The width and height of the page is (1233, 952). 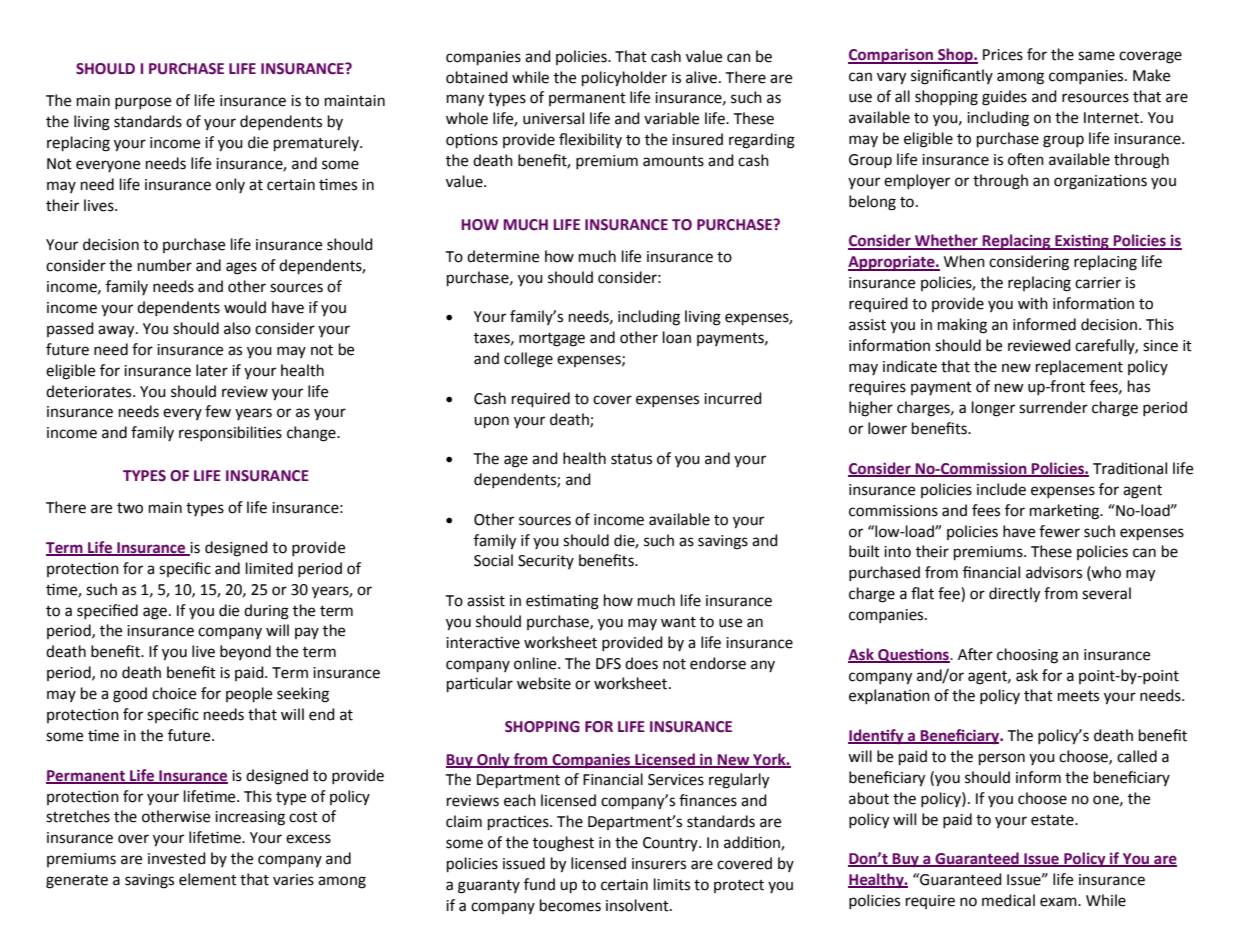 What do you see at coordinates (130, 508) in the page?
I see `two` at bounding box center [130, 508].
